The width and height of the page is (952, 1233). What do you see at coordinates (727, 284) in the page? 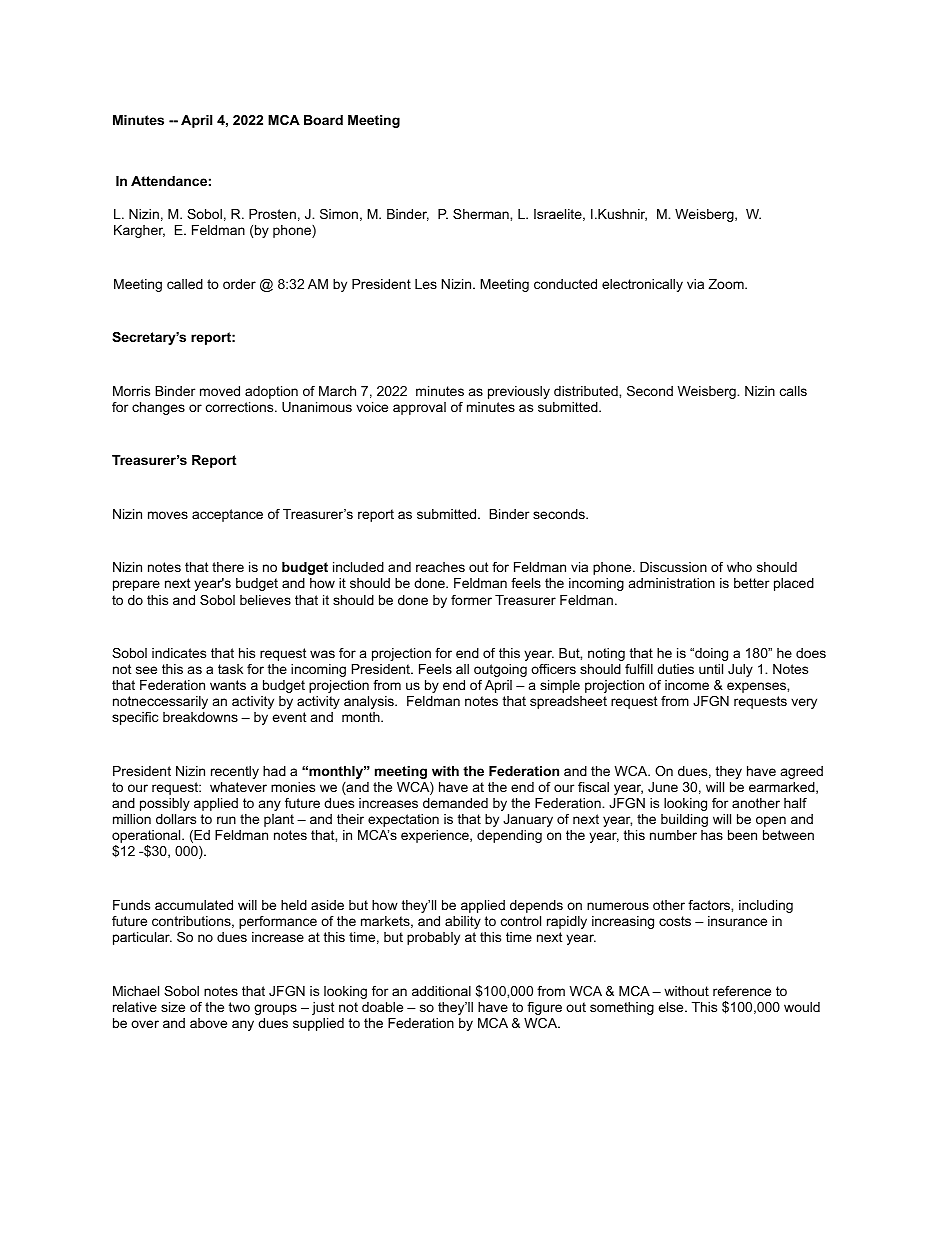
I see `Zoom` at bounding box center [727, 284].
